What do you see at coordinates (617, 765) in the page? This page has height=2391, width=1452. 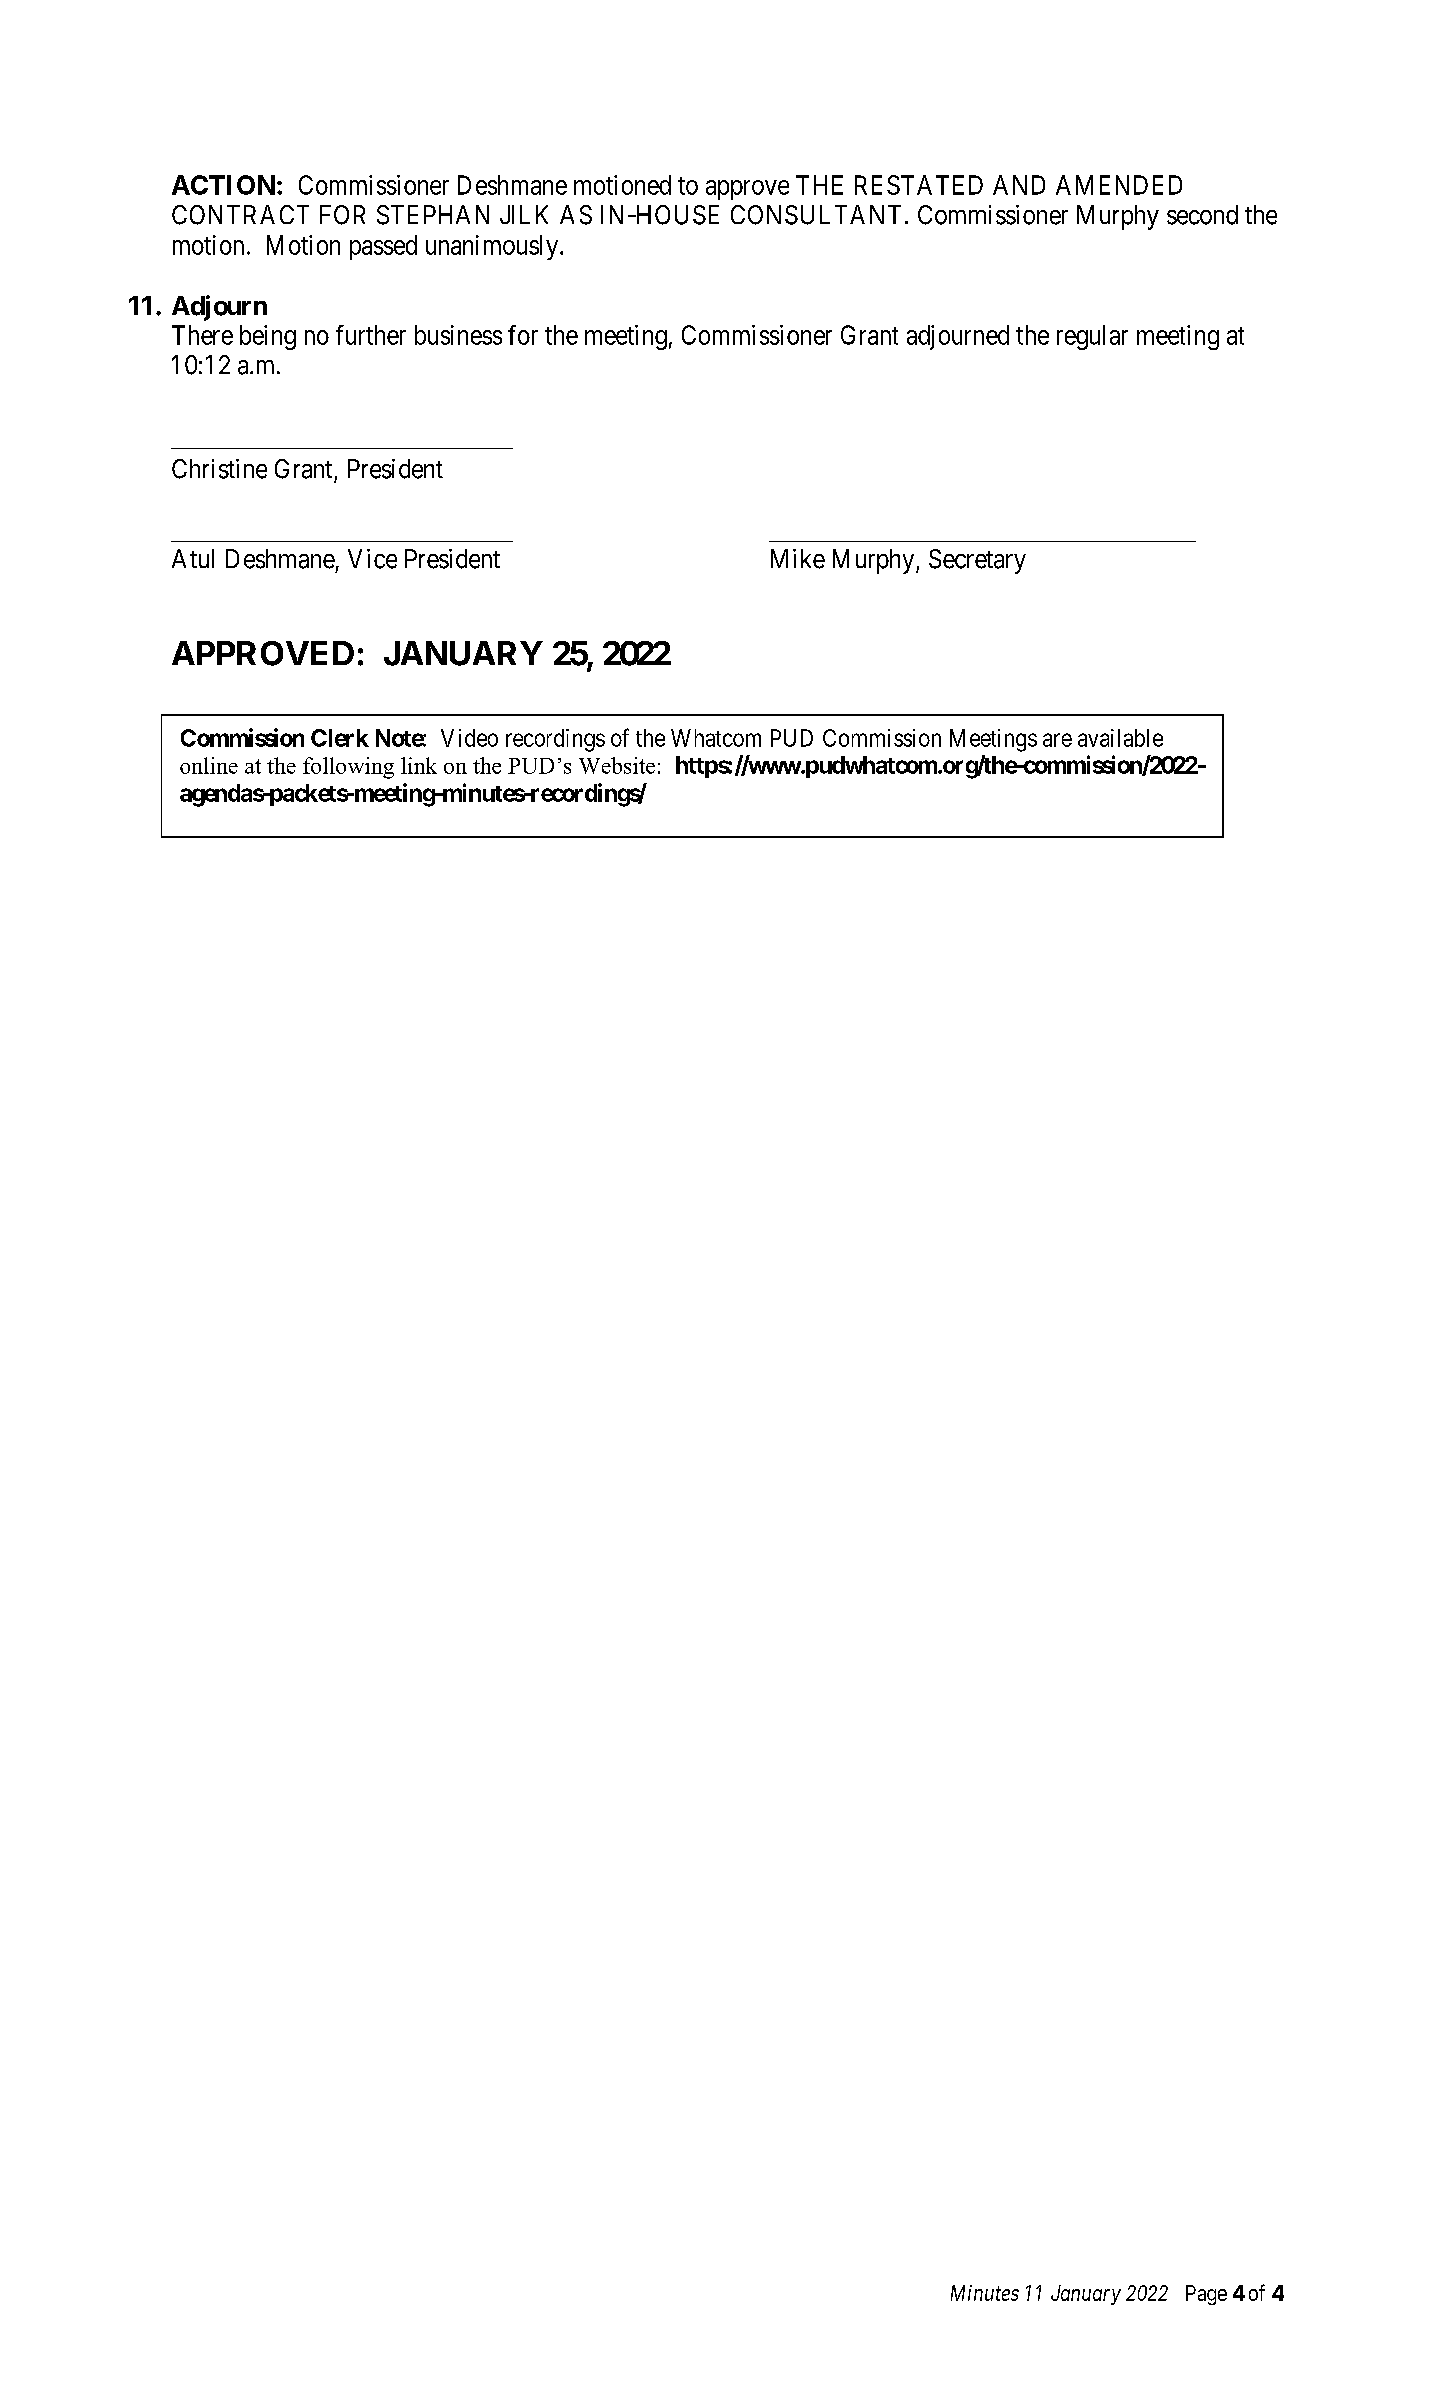 I see `Website` at bounding box center [617, 765].
